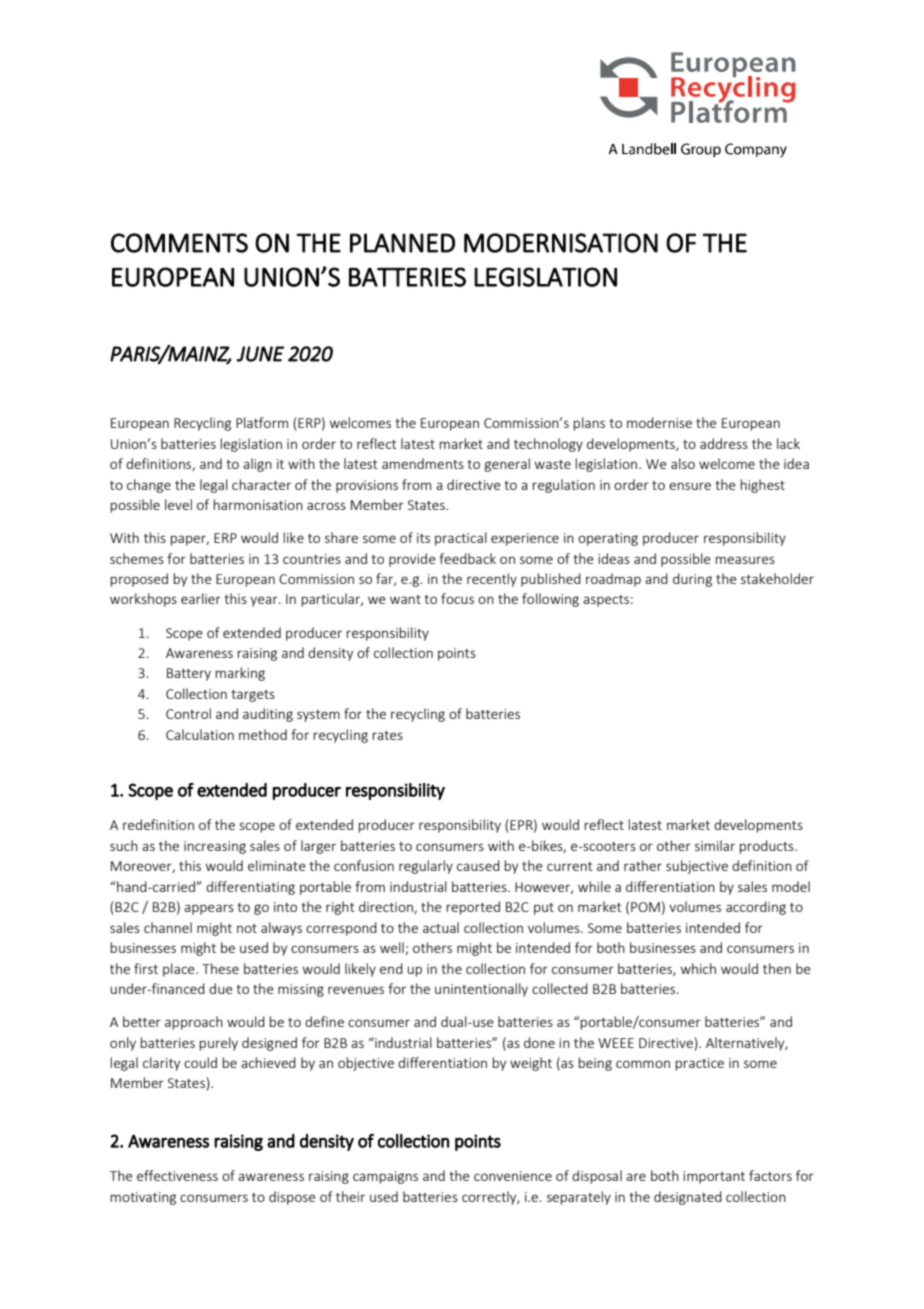 The height and width of the screenshot is (1309, 924). I want to click on amendments, so click(423, 463).
